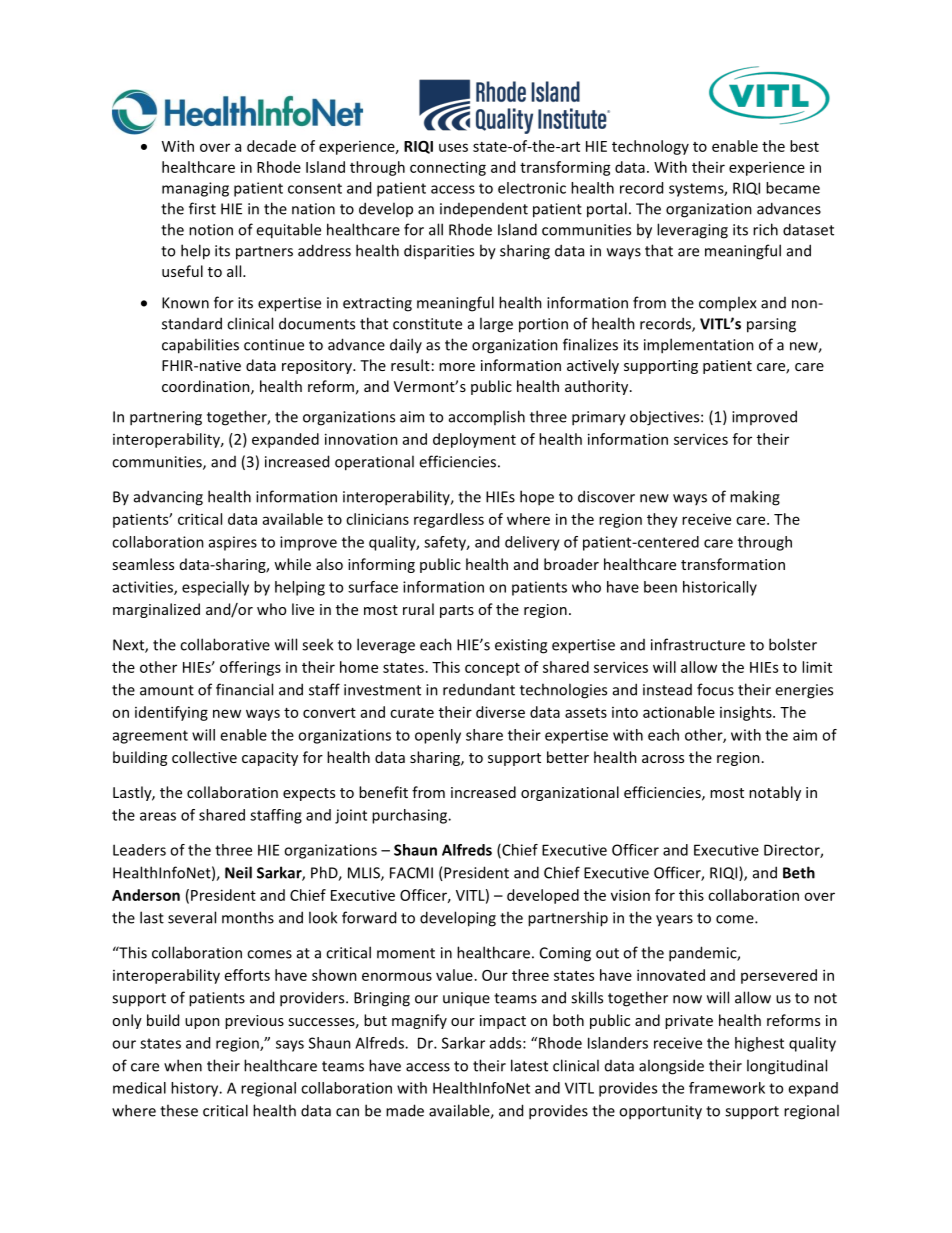 The width and height of the screenshot is (952, 1233). What do you see at coordinates (727, 1088) in the screenshot?
I see `framework` at bounding box center [727, 1088].
